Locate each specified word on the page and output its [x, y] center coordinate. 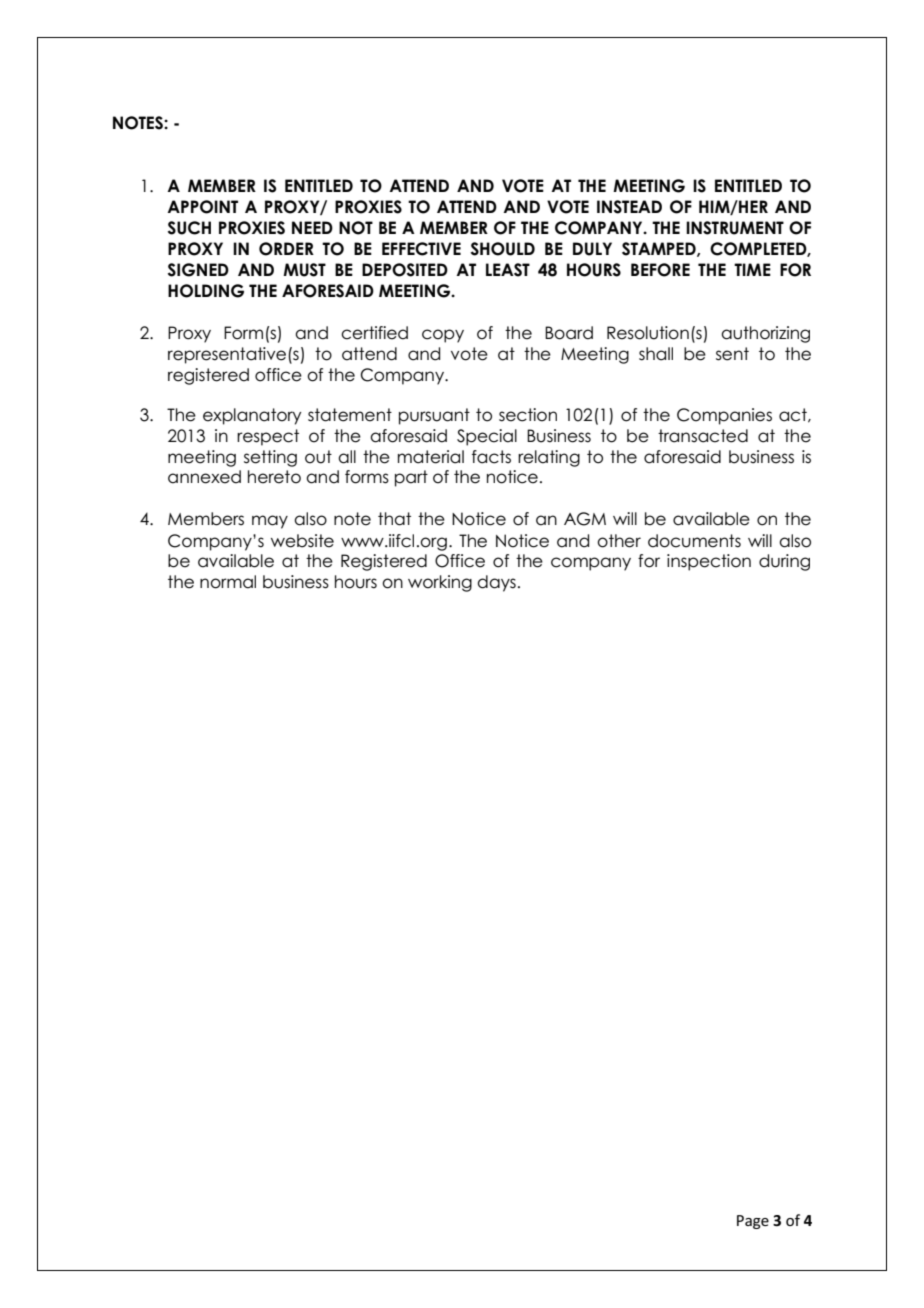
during [784, 562]
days [496, 583]
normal [228, 582]
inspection [709, 562]
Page [753, 1222]
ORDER [286, 249]
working [440, 583]
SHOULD [503, 249]
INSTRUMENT [735, 228]
